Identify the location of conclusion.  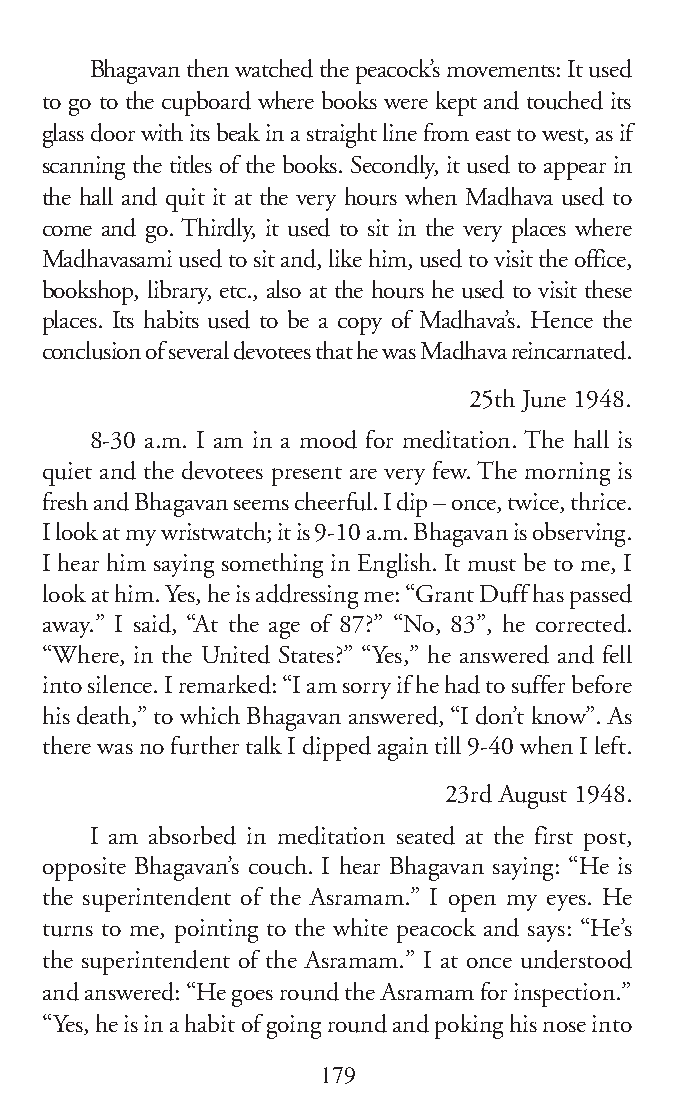
(92, 350).
